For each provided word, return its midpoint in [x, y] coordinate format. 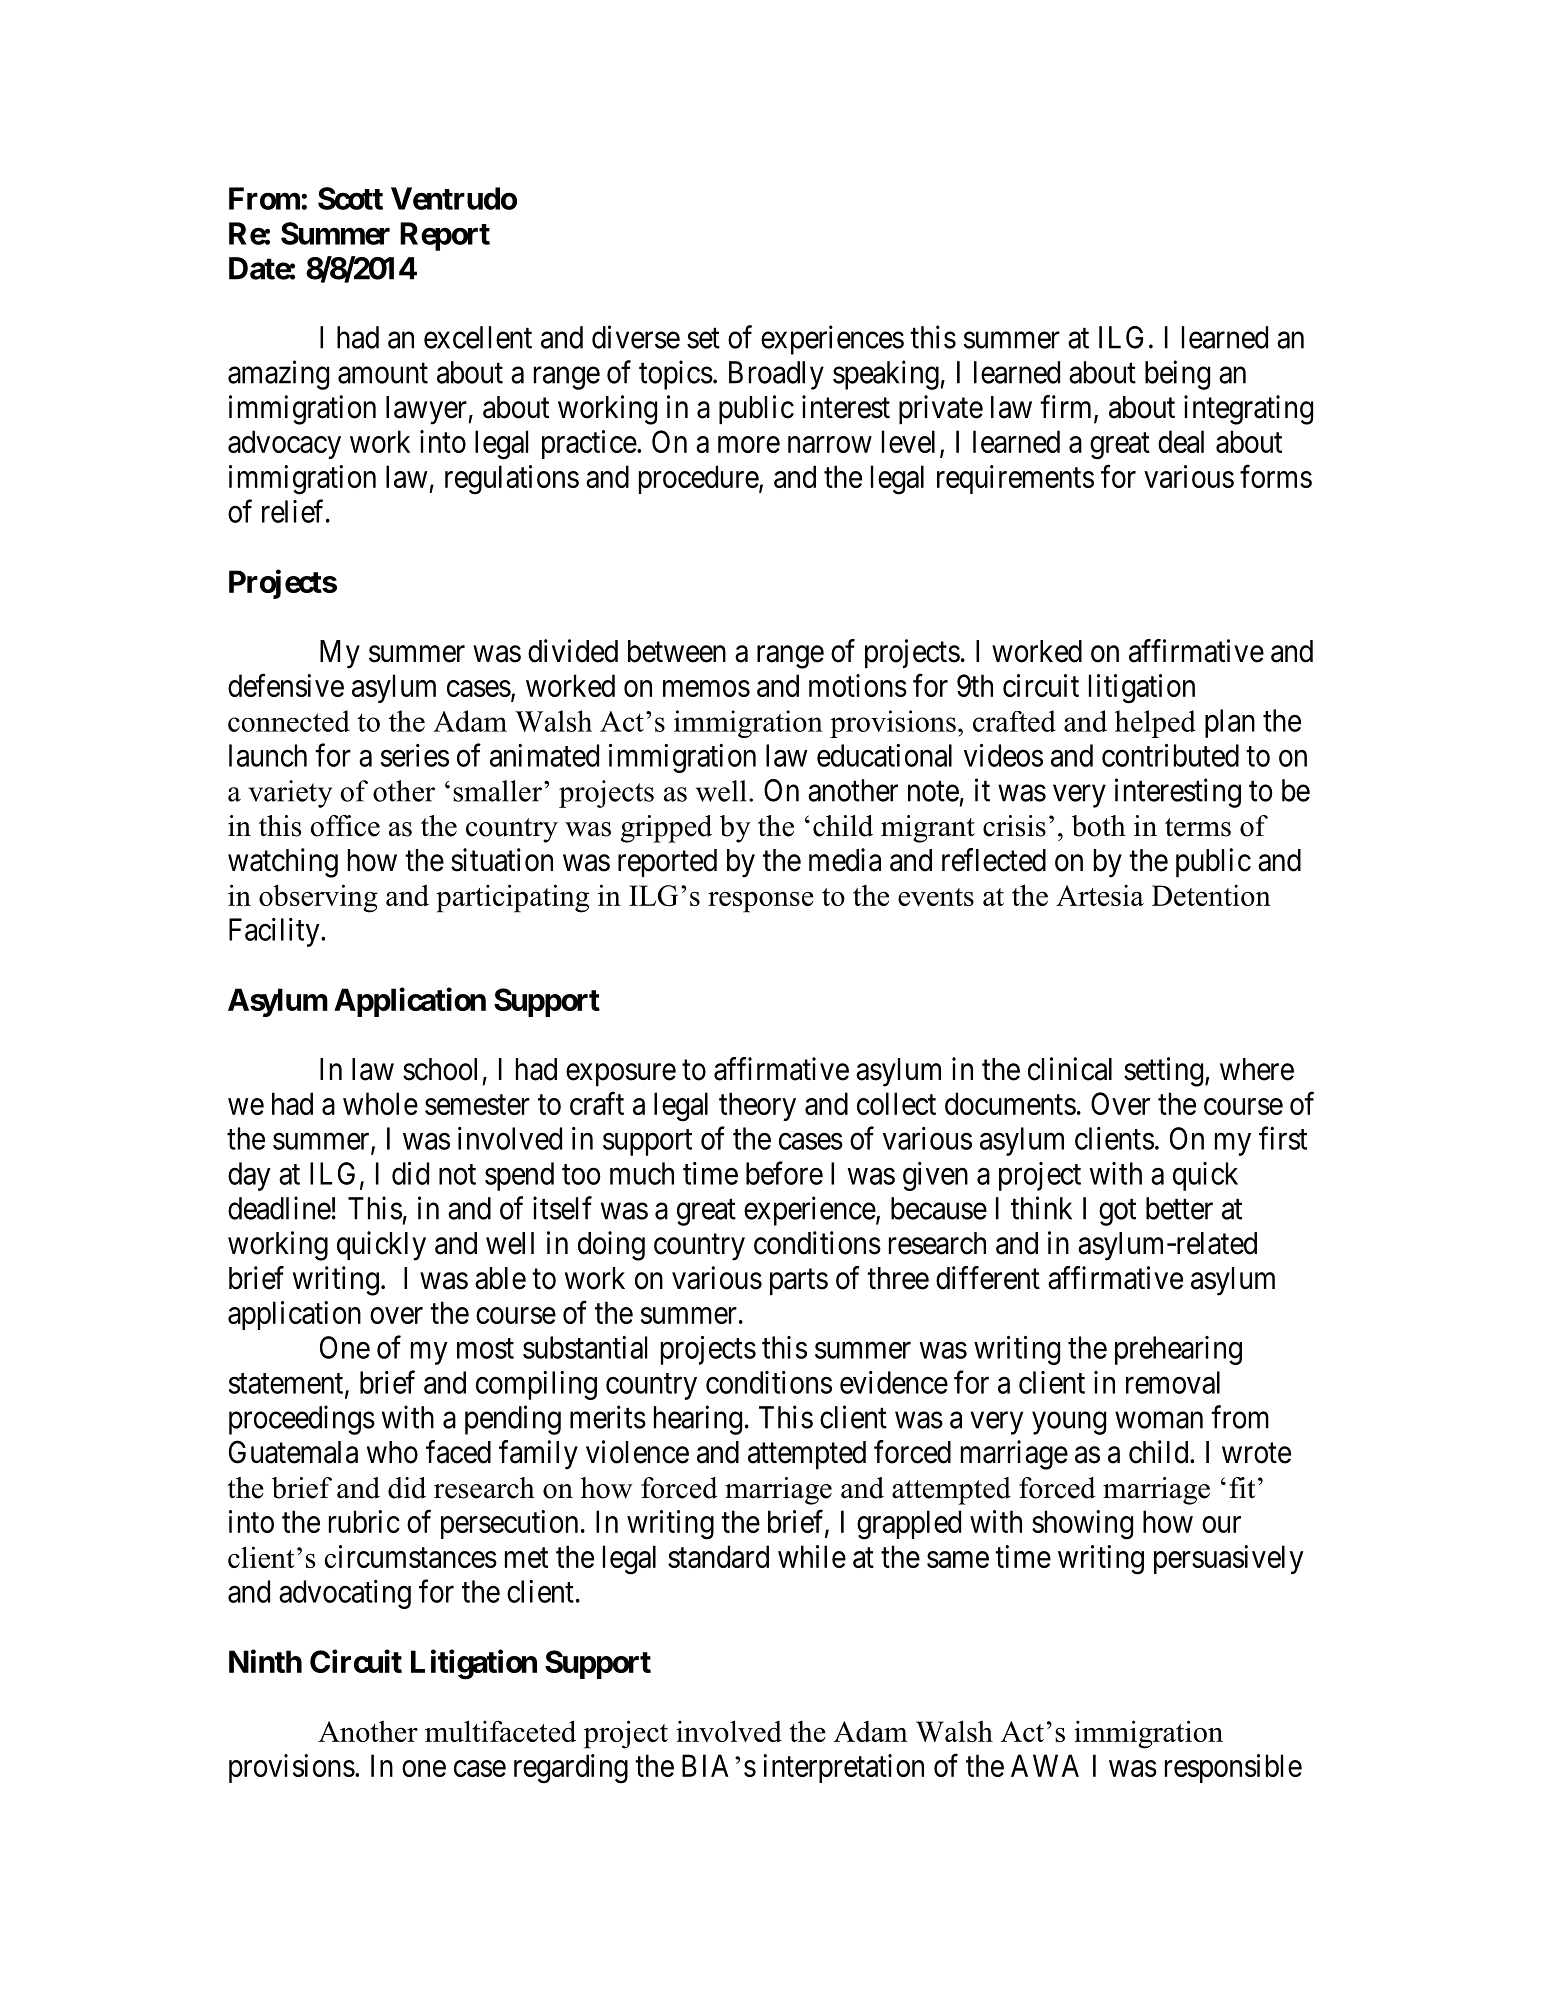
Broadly [776, 375]
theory [757, 1106]
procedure [699, 479]
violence [637, 1452]
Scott [350, 198]
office [345, 826]
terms [1198, 827]
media [845, 860]
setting [1165, 1072]
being [1177, 375]
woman [1159, 1420]
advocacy [284, 444]
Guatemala [293, 1452]
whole [380, 1103]
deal [1181, 441]
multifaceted [500, 1731]
